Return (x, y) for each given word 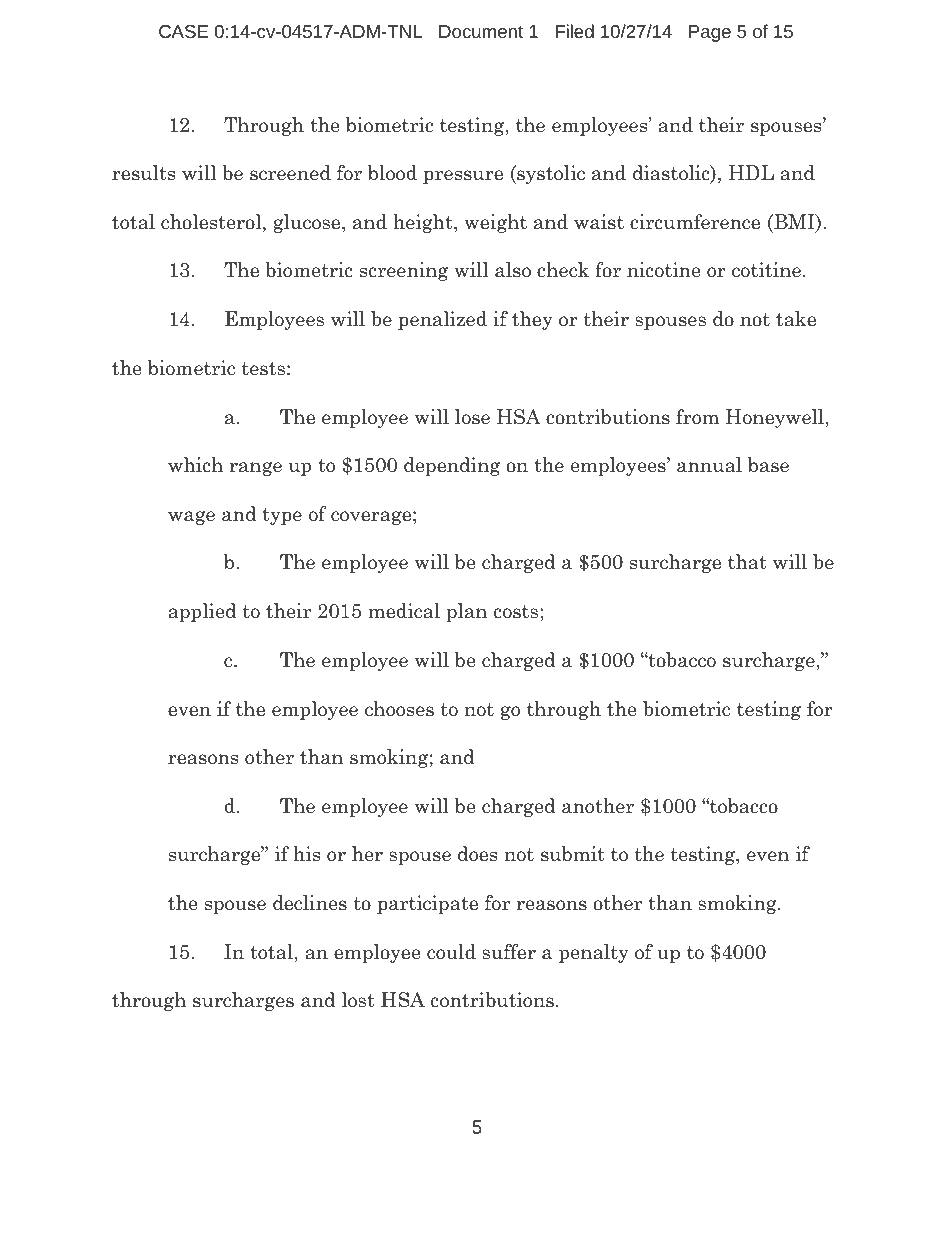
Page (710, 33)
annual (709, 465)
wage (191, 518)
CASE (183, 31)
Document (481, 31)
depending (452, 466)
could (451, 952)
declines (310, 903)
